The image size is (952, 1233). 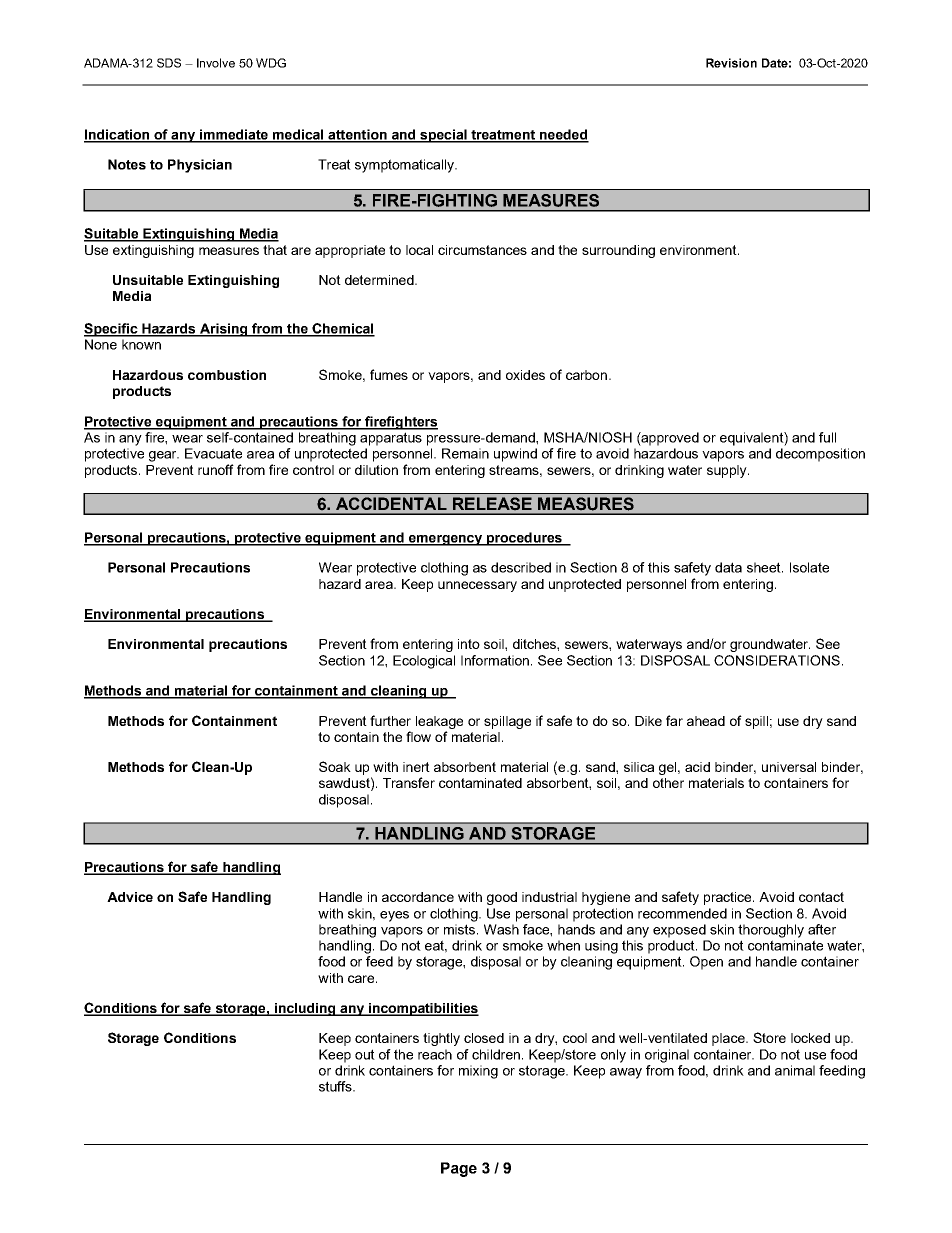 What do you see at coordinates (459, 1169) in the document?
I see `Page` at bounding box center [459, 1169].
